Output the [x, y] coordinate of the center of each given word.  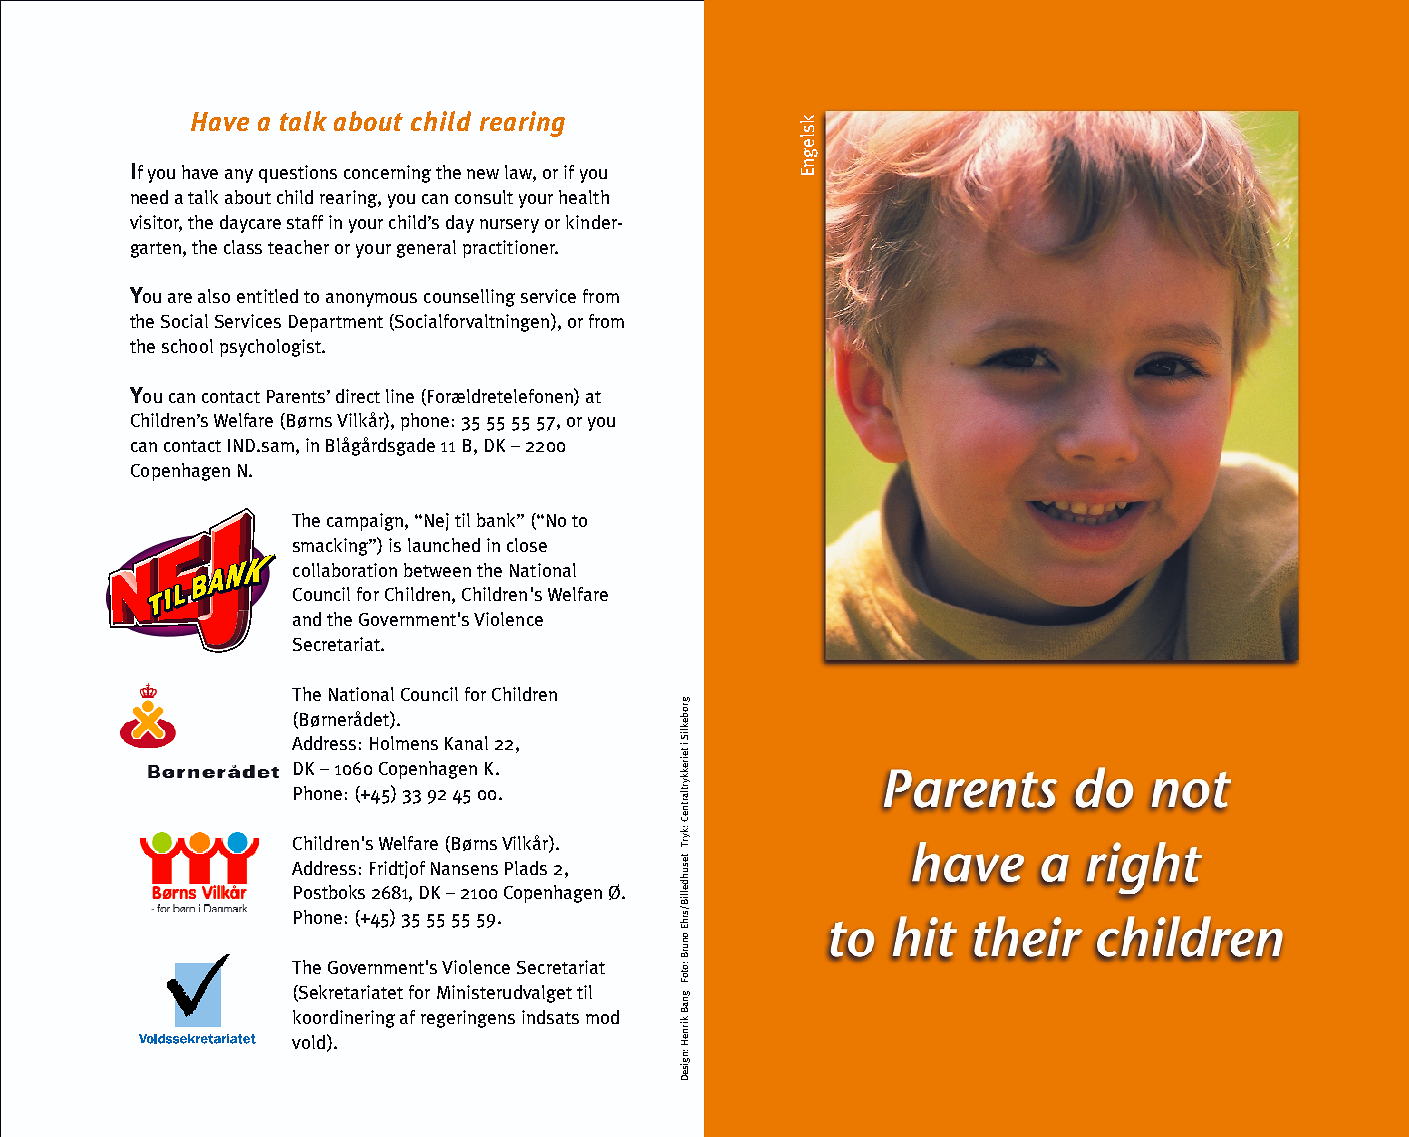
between [437, 570]
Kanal [466, 743]
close [527, 545]
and [307, 619]
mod [602, 1017]
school [187, 346]
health [584, 197]
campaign [366, 522]
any [239, 176]
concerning [387, 174]
